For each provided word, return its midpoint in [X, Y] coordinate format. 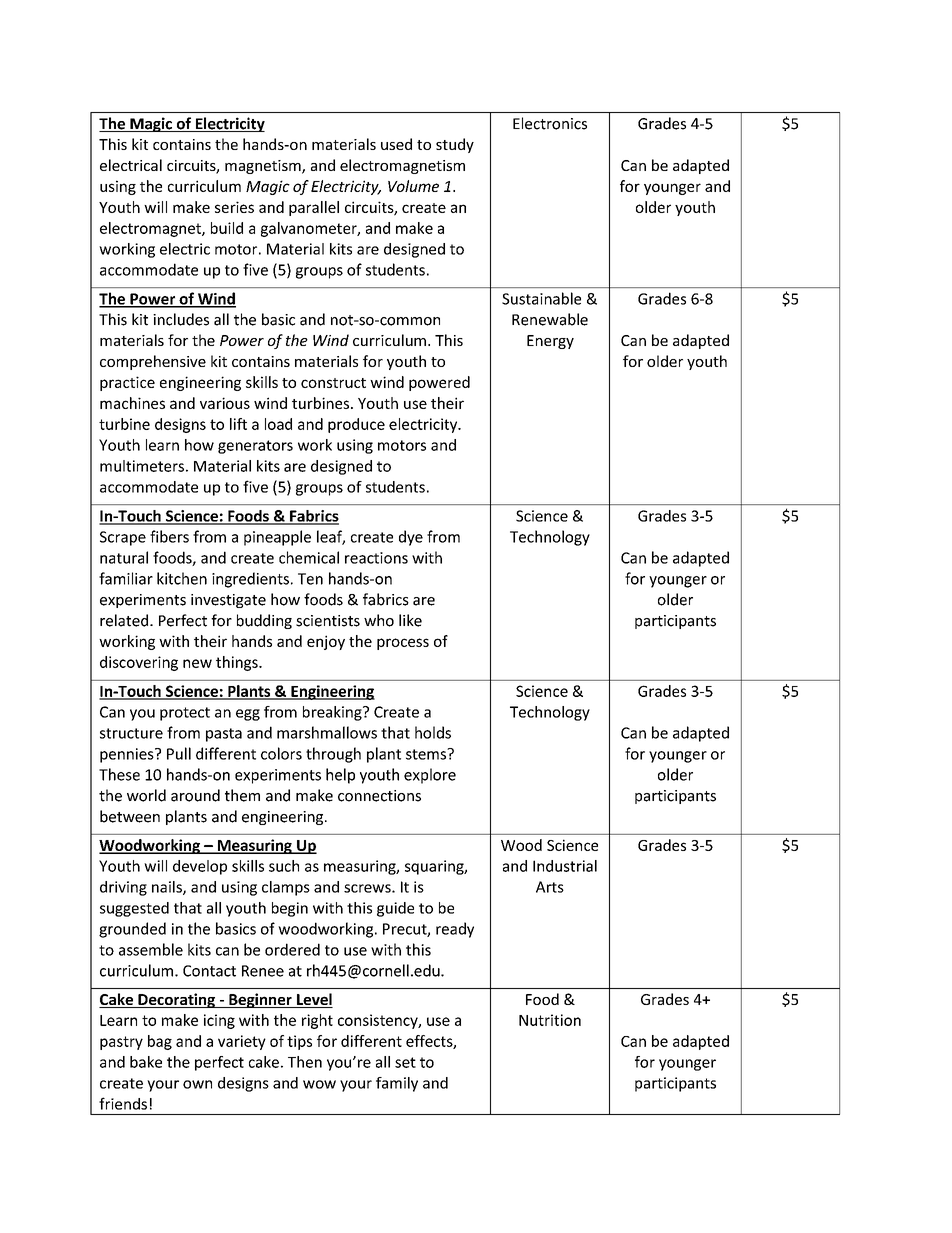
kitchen [182, 578]
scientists [328, 621]
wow [319, 1084]
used [396, 144]
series [234, 207]
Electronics [550, 123]
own [197, 1084]
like [410, 620]
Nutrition [550, 1020]
